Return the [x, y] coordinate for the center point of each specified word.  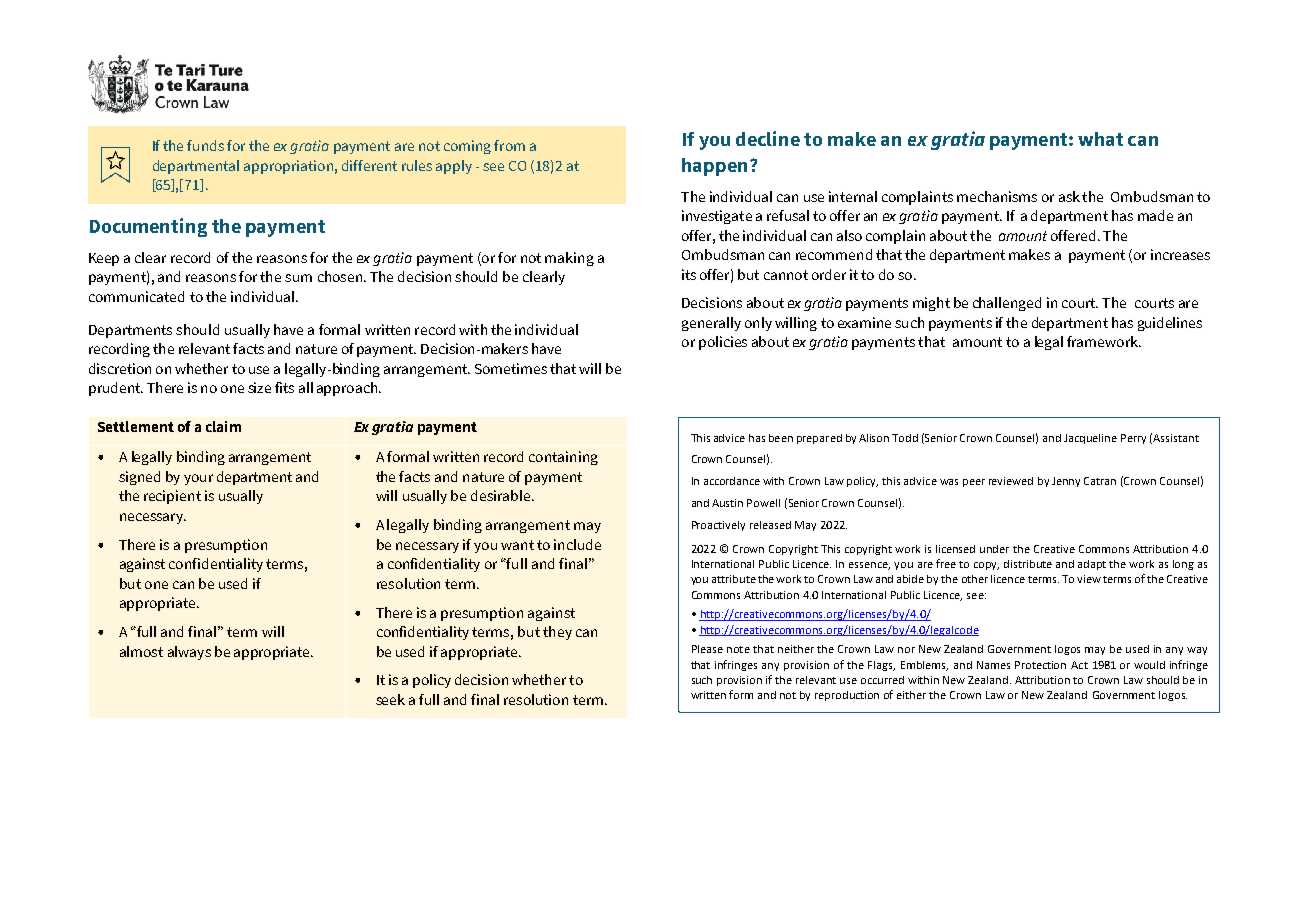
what [1100, 139]
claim [223, 426]
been [781, 438]
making [569, 259]
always [189, 653]
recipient [172, 497]
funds [205, 145]
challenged [1007, 304]
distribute [1028, 564]
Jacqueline [1090, 439]
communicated [136, 296]
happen [714, 167]
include [577, 544]
